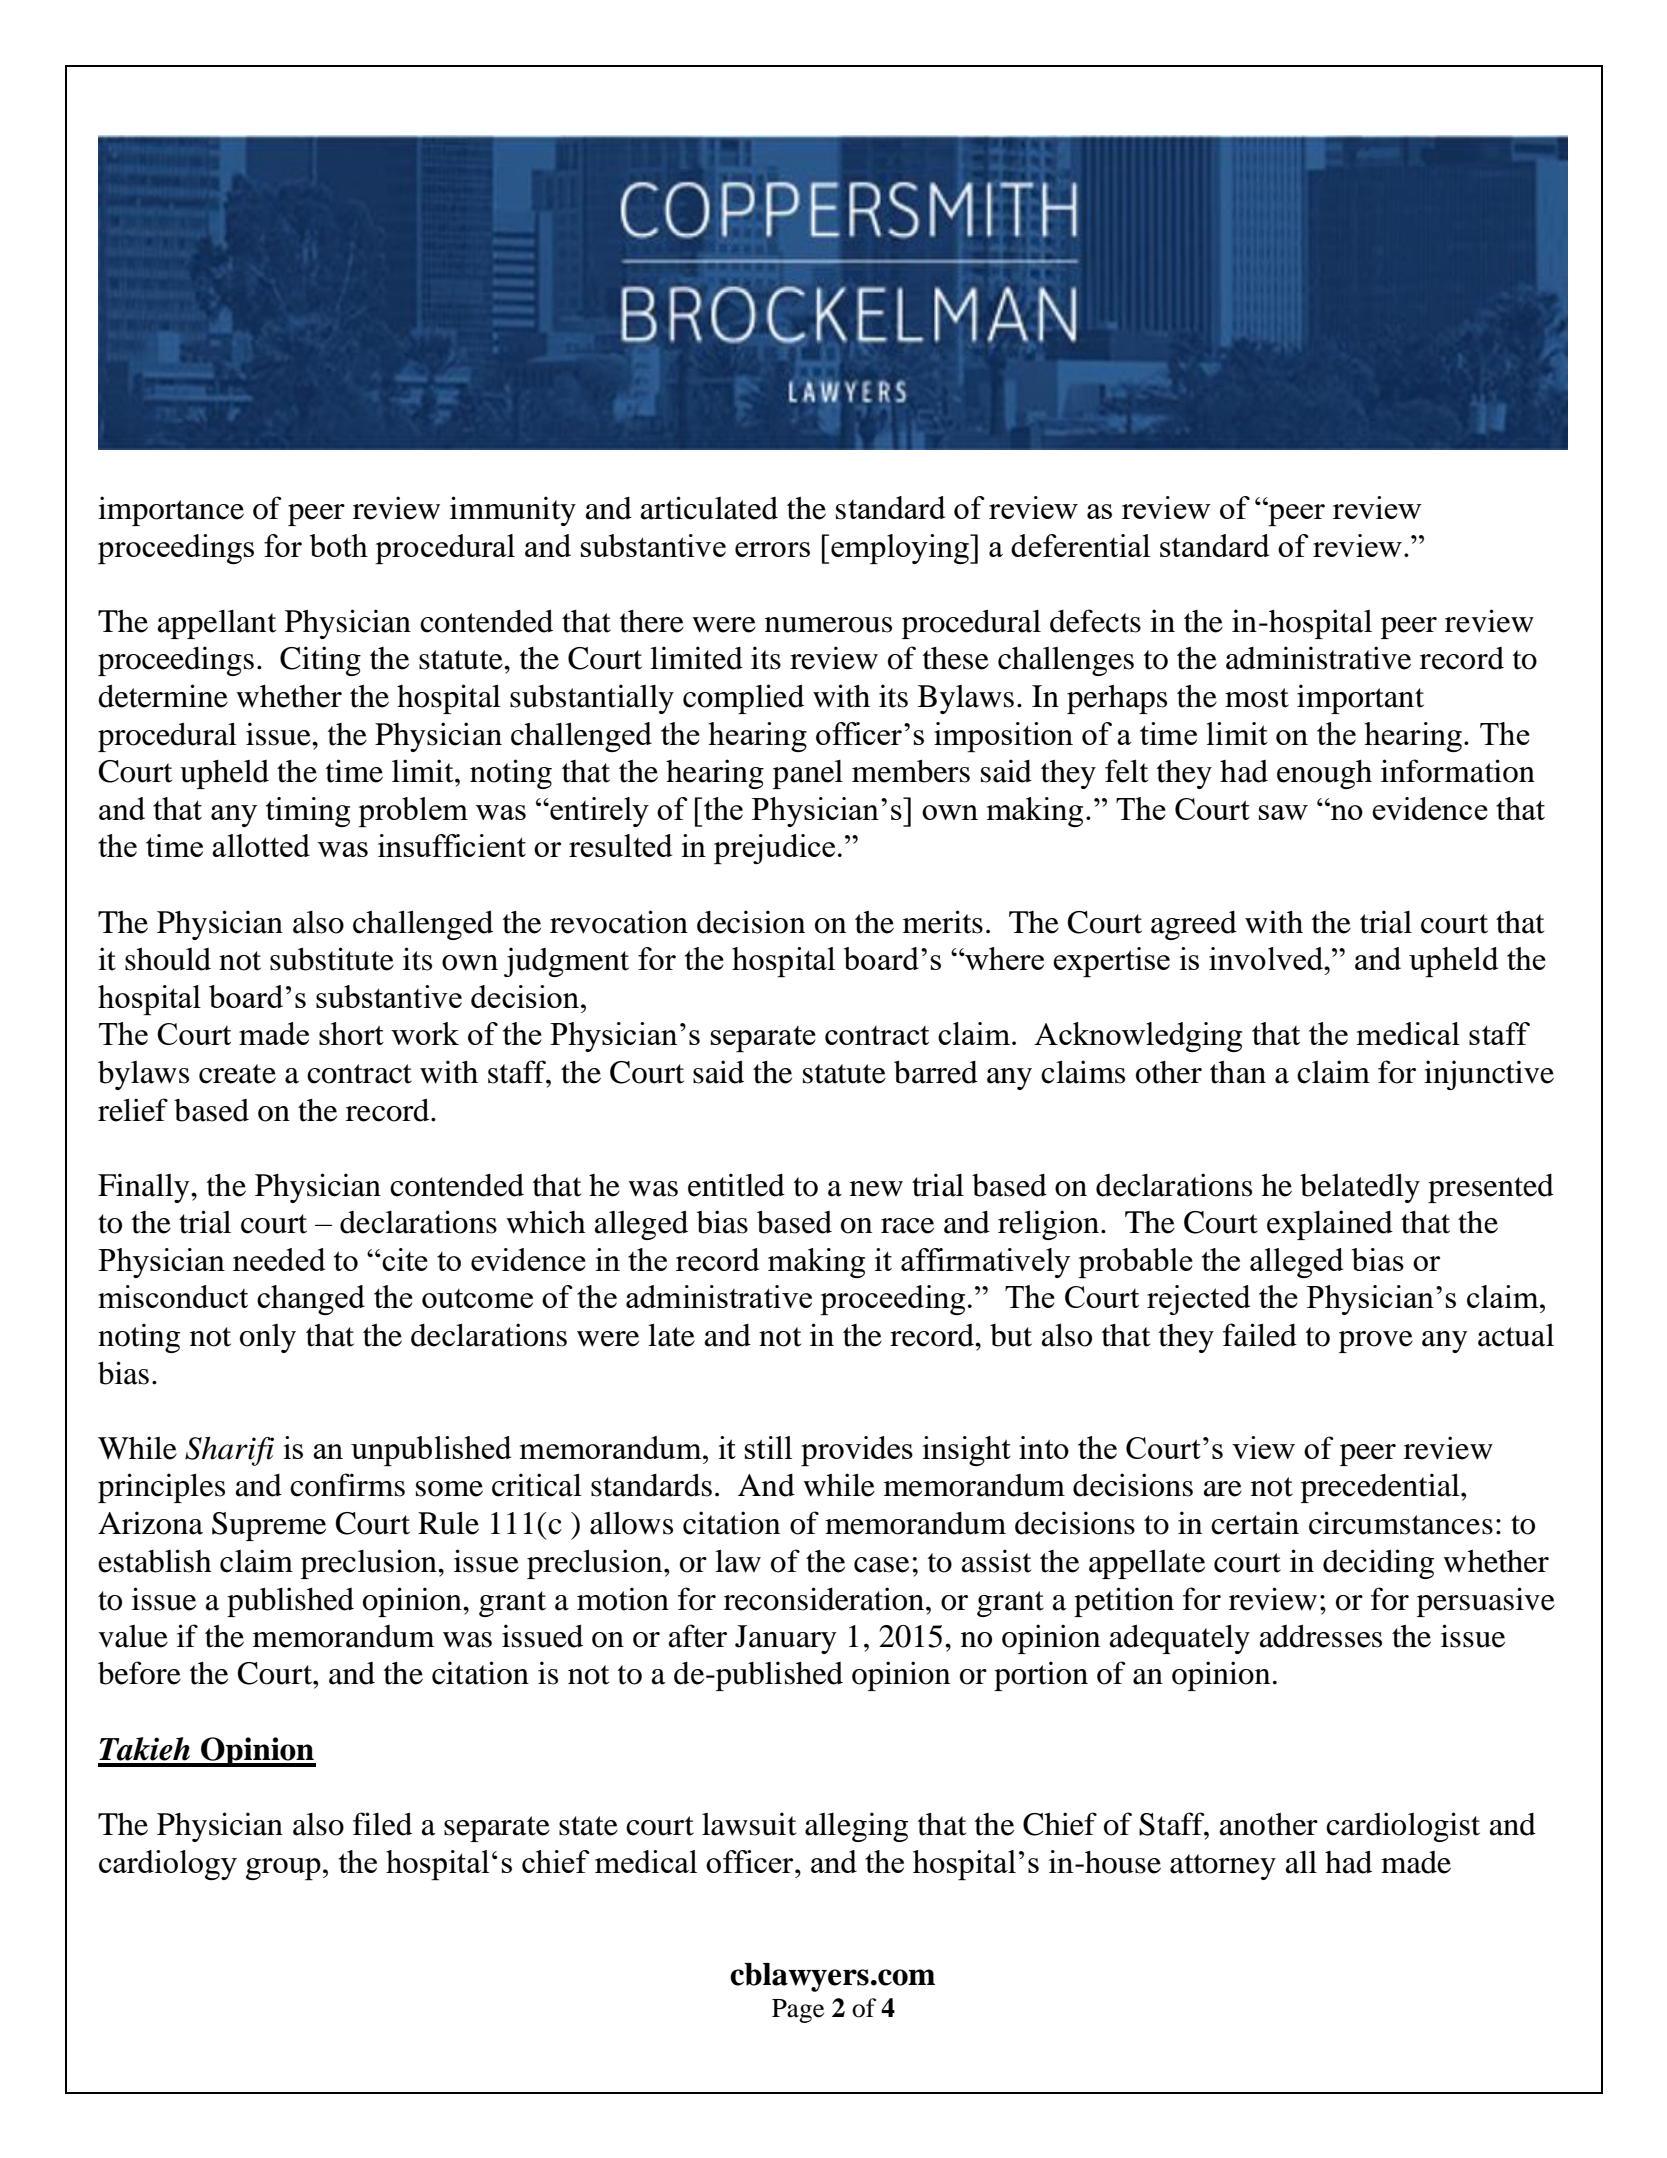  I want to click on both, so click(339, 545).
